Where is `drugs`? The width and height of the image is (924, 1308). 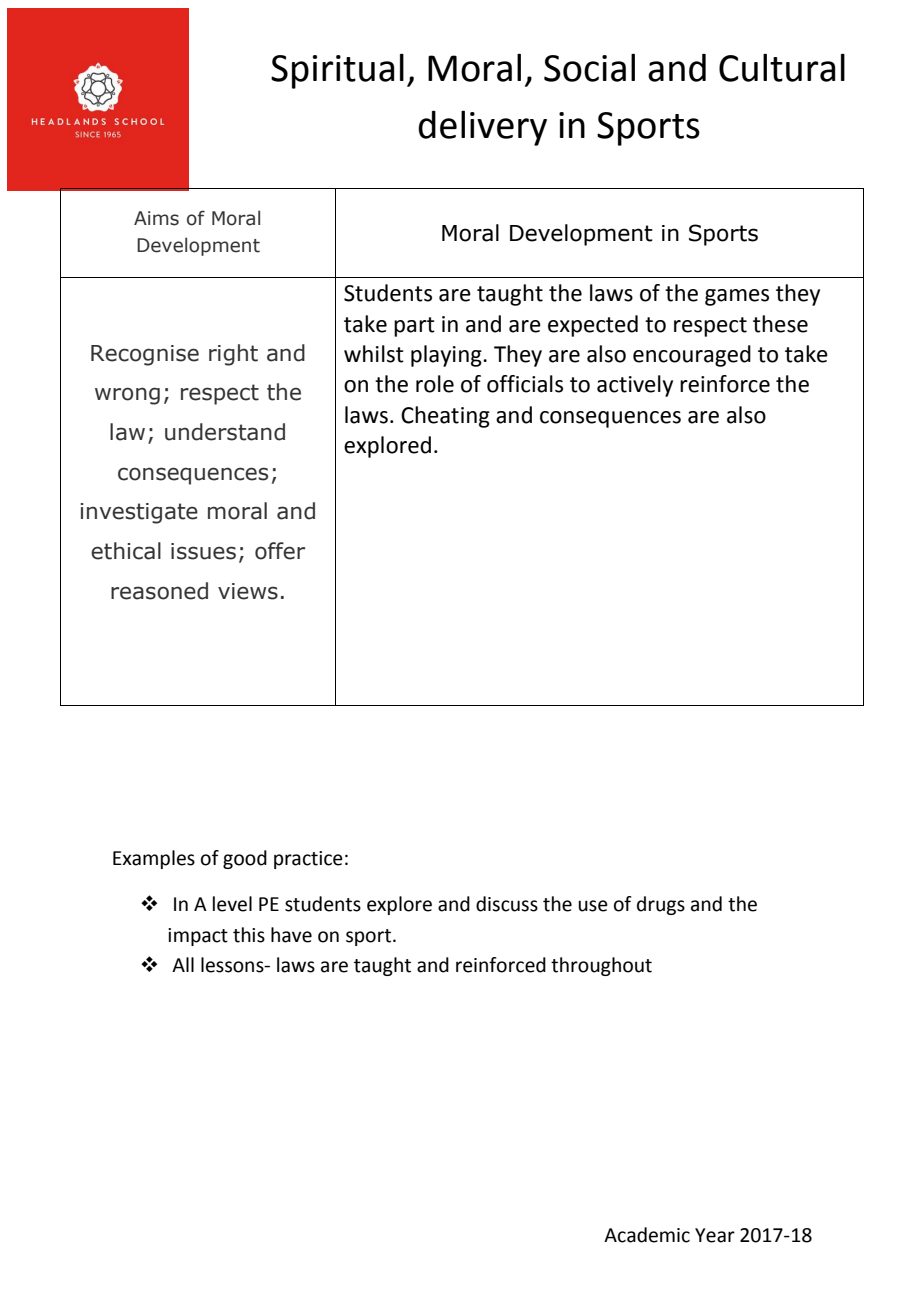 drugs is located at coordinates (661, 905).
